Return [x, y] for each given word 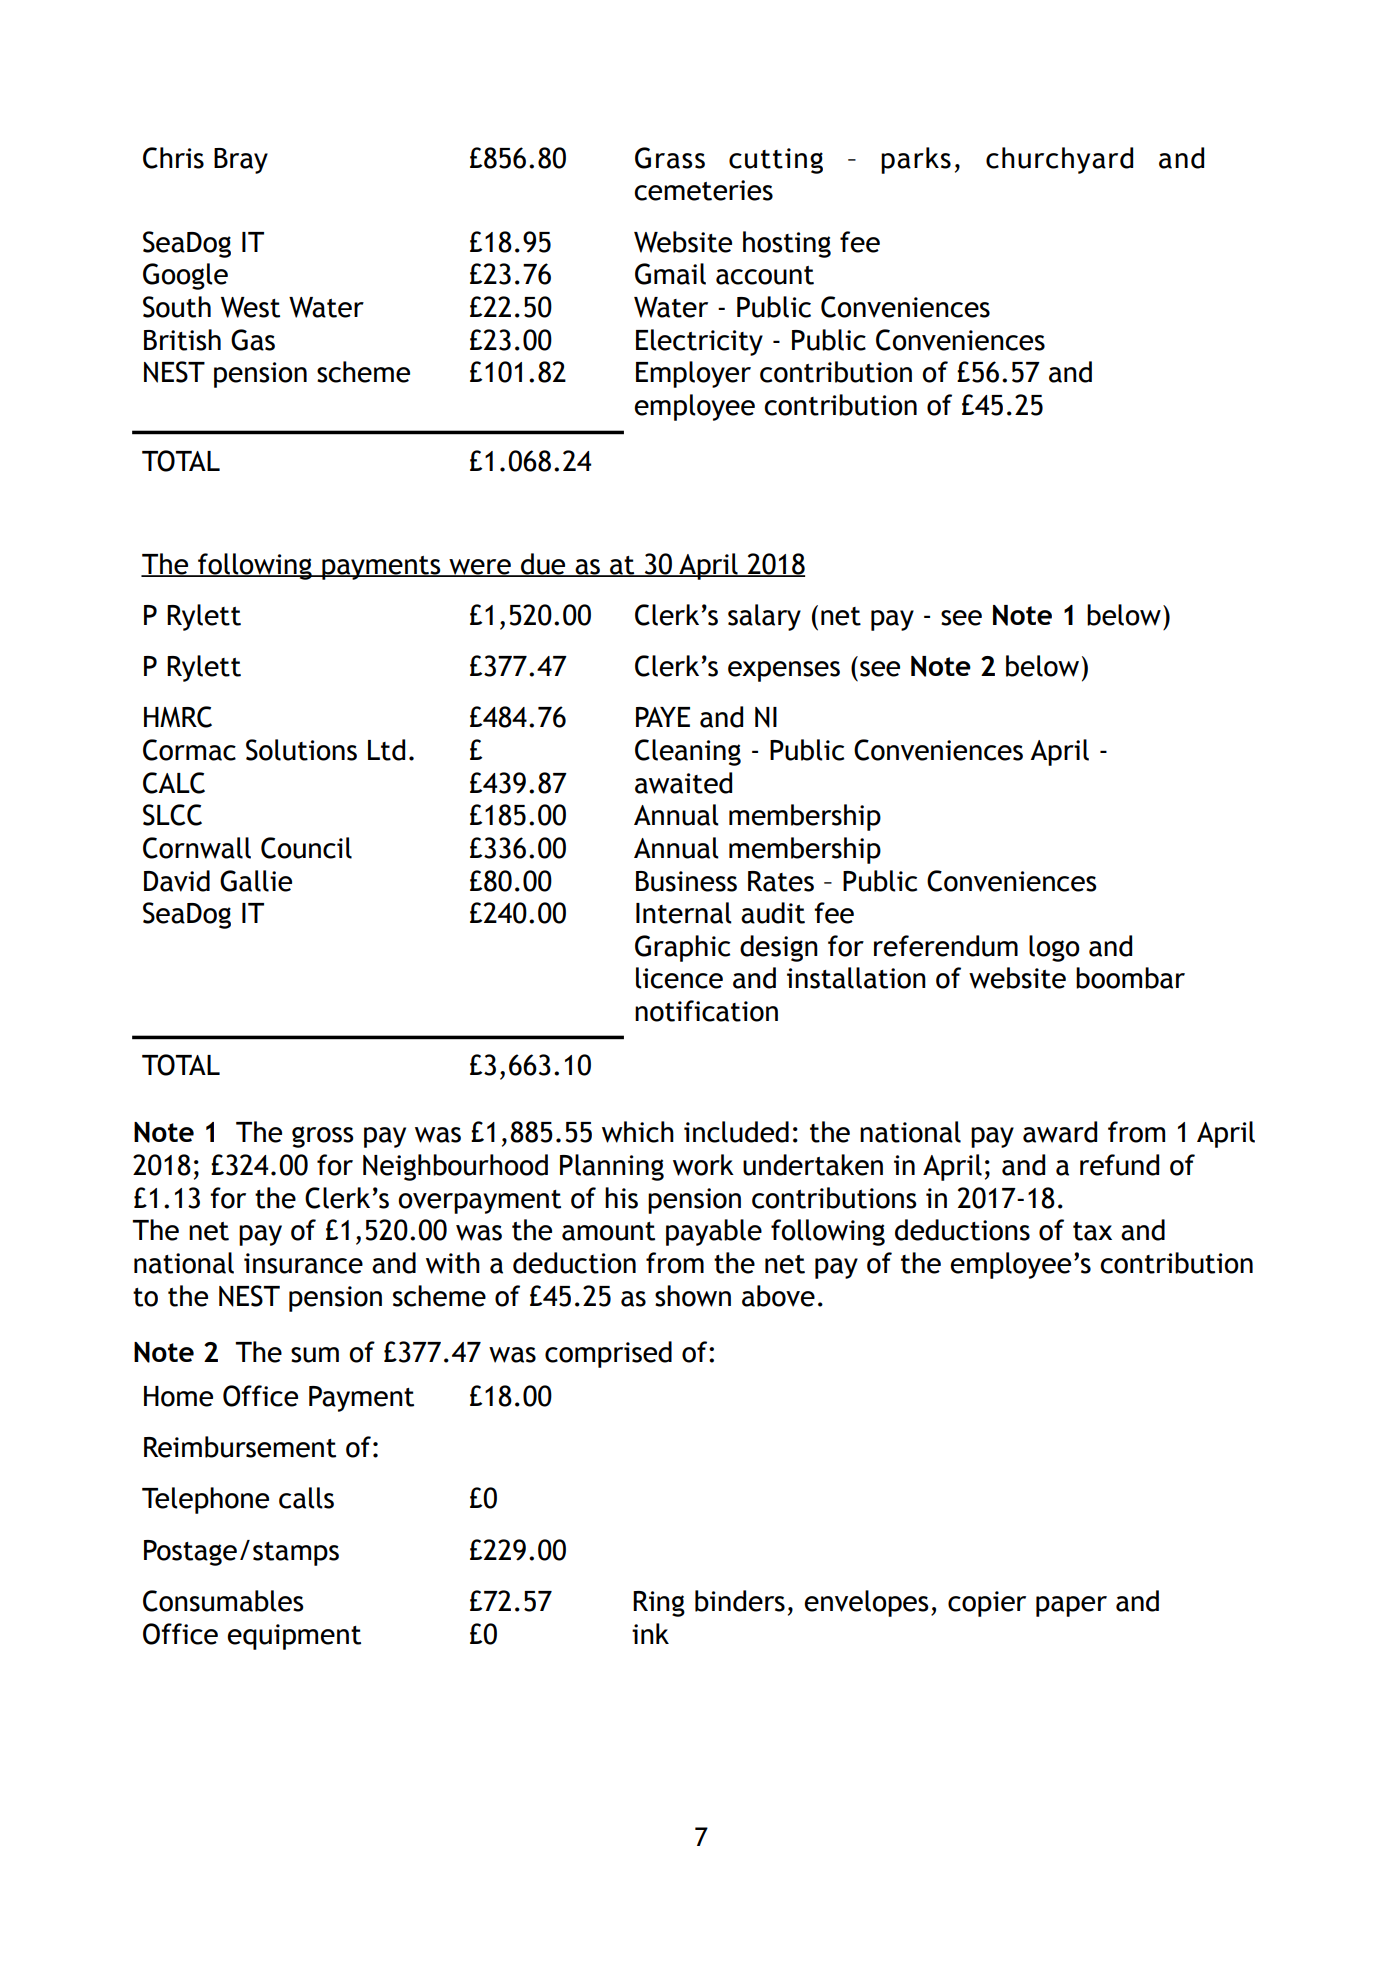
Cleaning [688, 752]
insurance [303, 1263]
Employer [693, 374]
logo [1054, 948]
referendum [946, 946]
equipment [294, 1637]
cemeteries [703, 190]
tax [1092, 1231]
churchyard [1059, 160]
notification [706, 1011]
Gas [253, 340]
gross [323, 1137]
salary [764, 617]
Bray [241, 161]
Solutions [301, 750]
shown [693, 1296]
